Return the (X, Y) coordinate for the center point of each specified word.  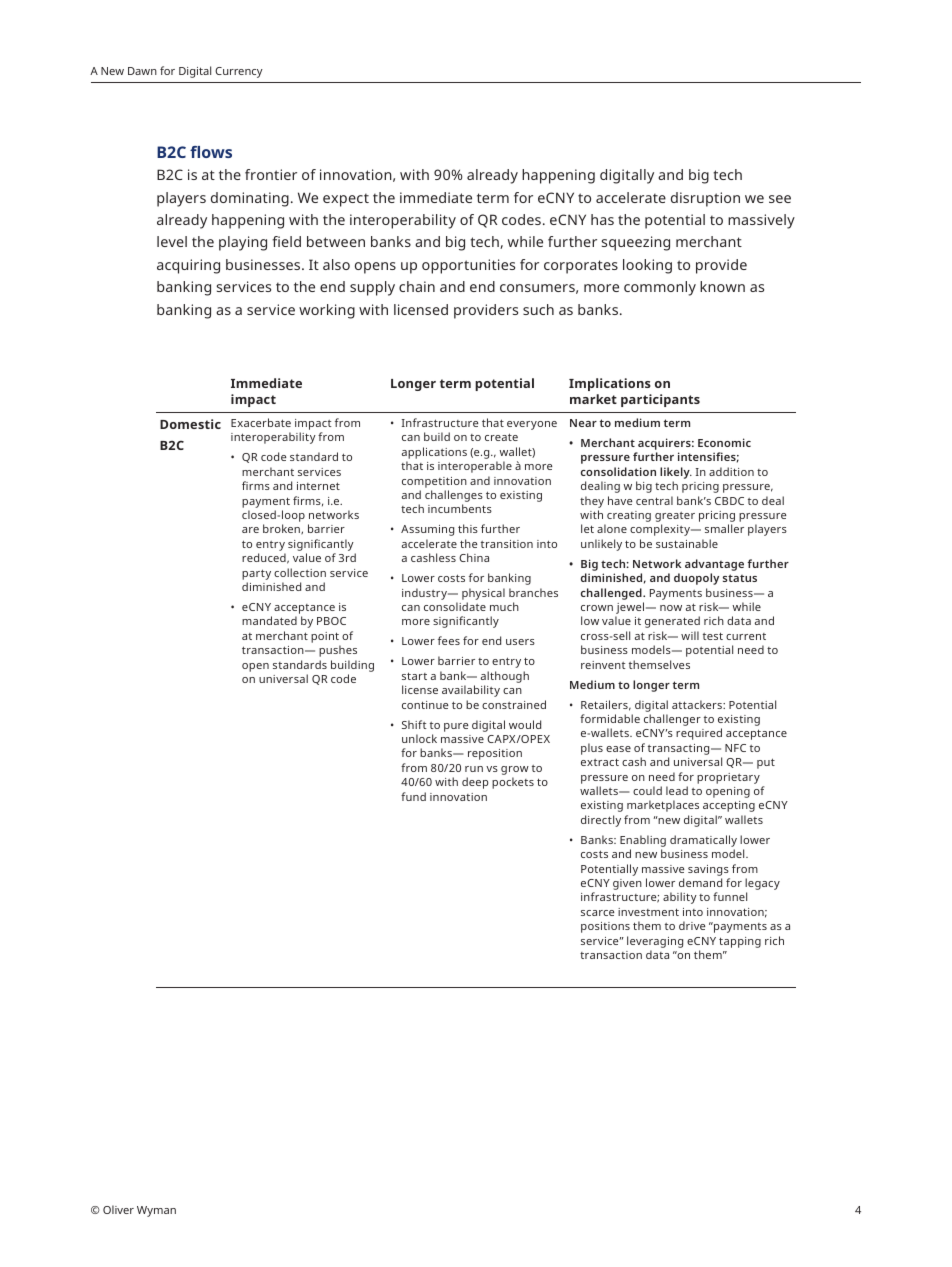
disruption (705, 199)
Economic (724, 442)
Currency (239, 72)
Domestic (190, 424)
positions (605, 927)
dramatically (703, 841)
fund (413, 796)
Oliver (118, 1209)
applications (434, 454)
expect (346, 200)
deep (475, 783)
